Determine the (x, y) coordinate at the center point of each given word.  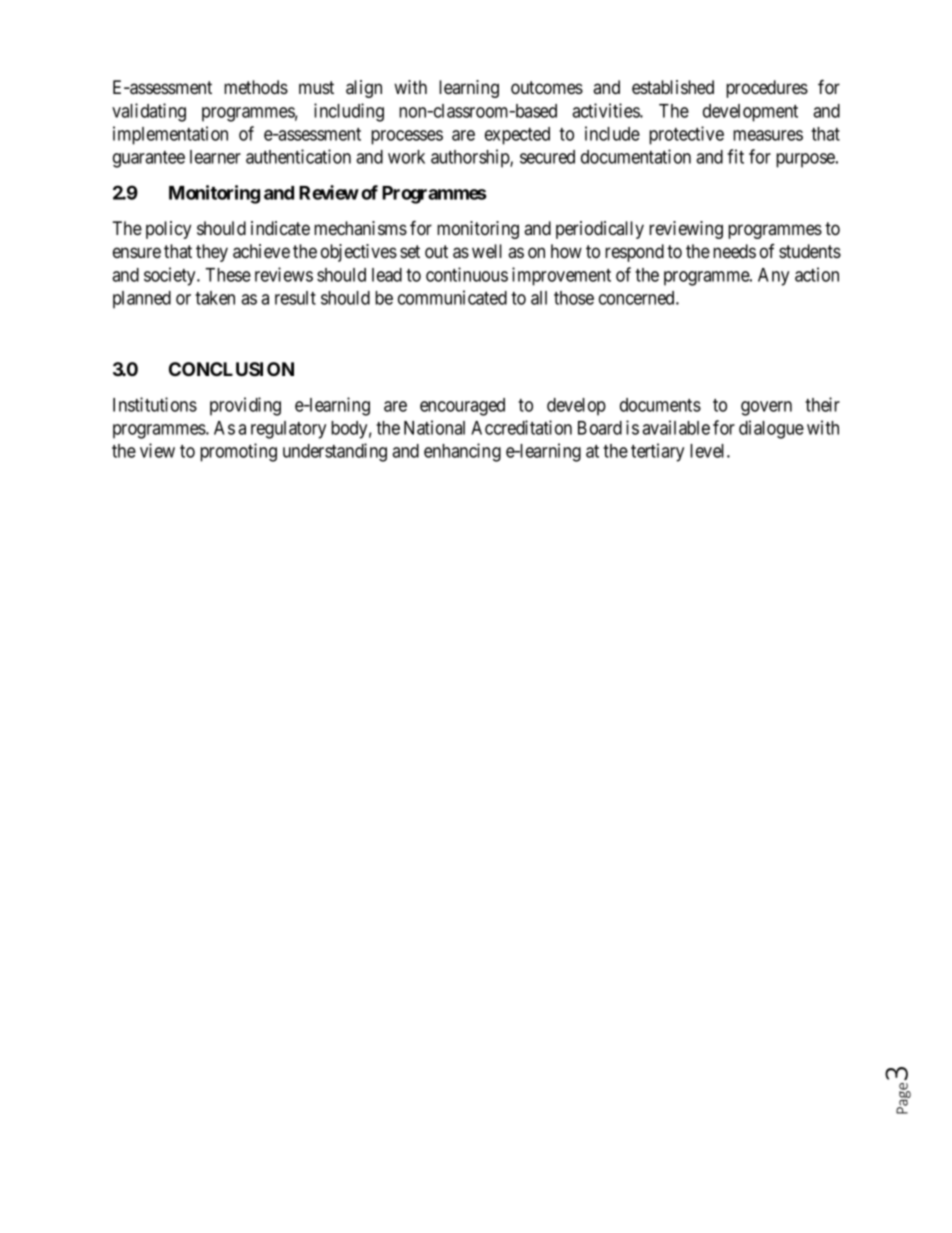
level (709, 451)
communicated (452, 297)
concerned (638, 298)
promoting (238, 452)
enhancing (462, 452)
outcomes (547, 88)
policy (168, 230)
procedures (767, 89)
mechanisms (360, 228)
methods (256, 87)
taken (215, 298)
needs (734, 251)
